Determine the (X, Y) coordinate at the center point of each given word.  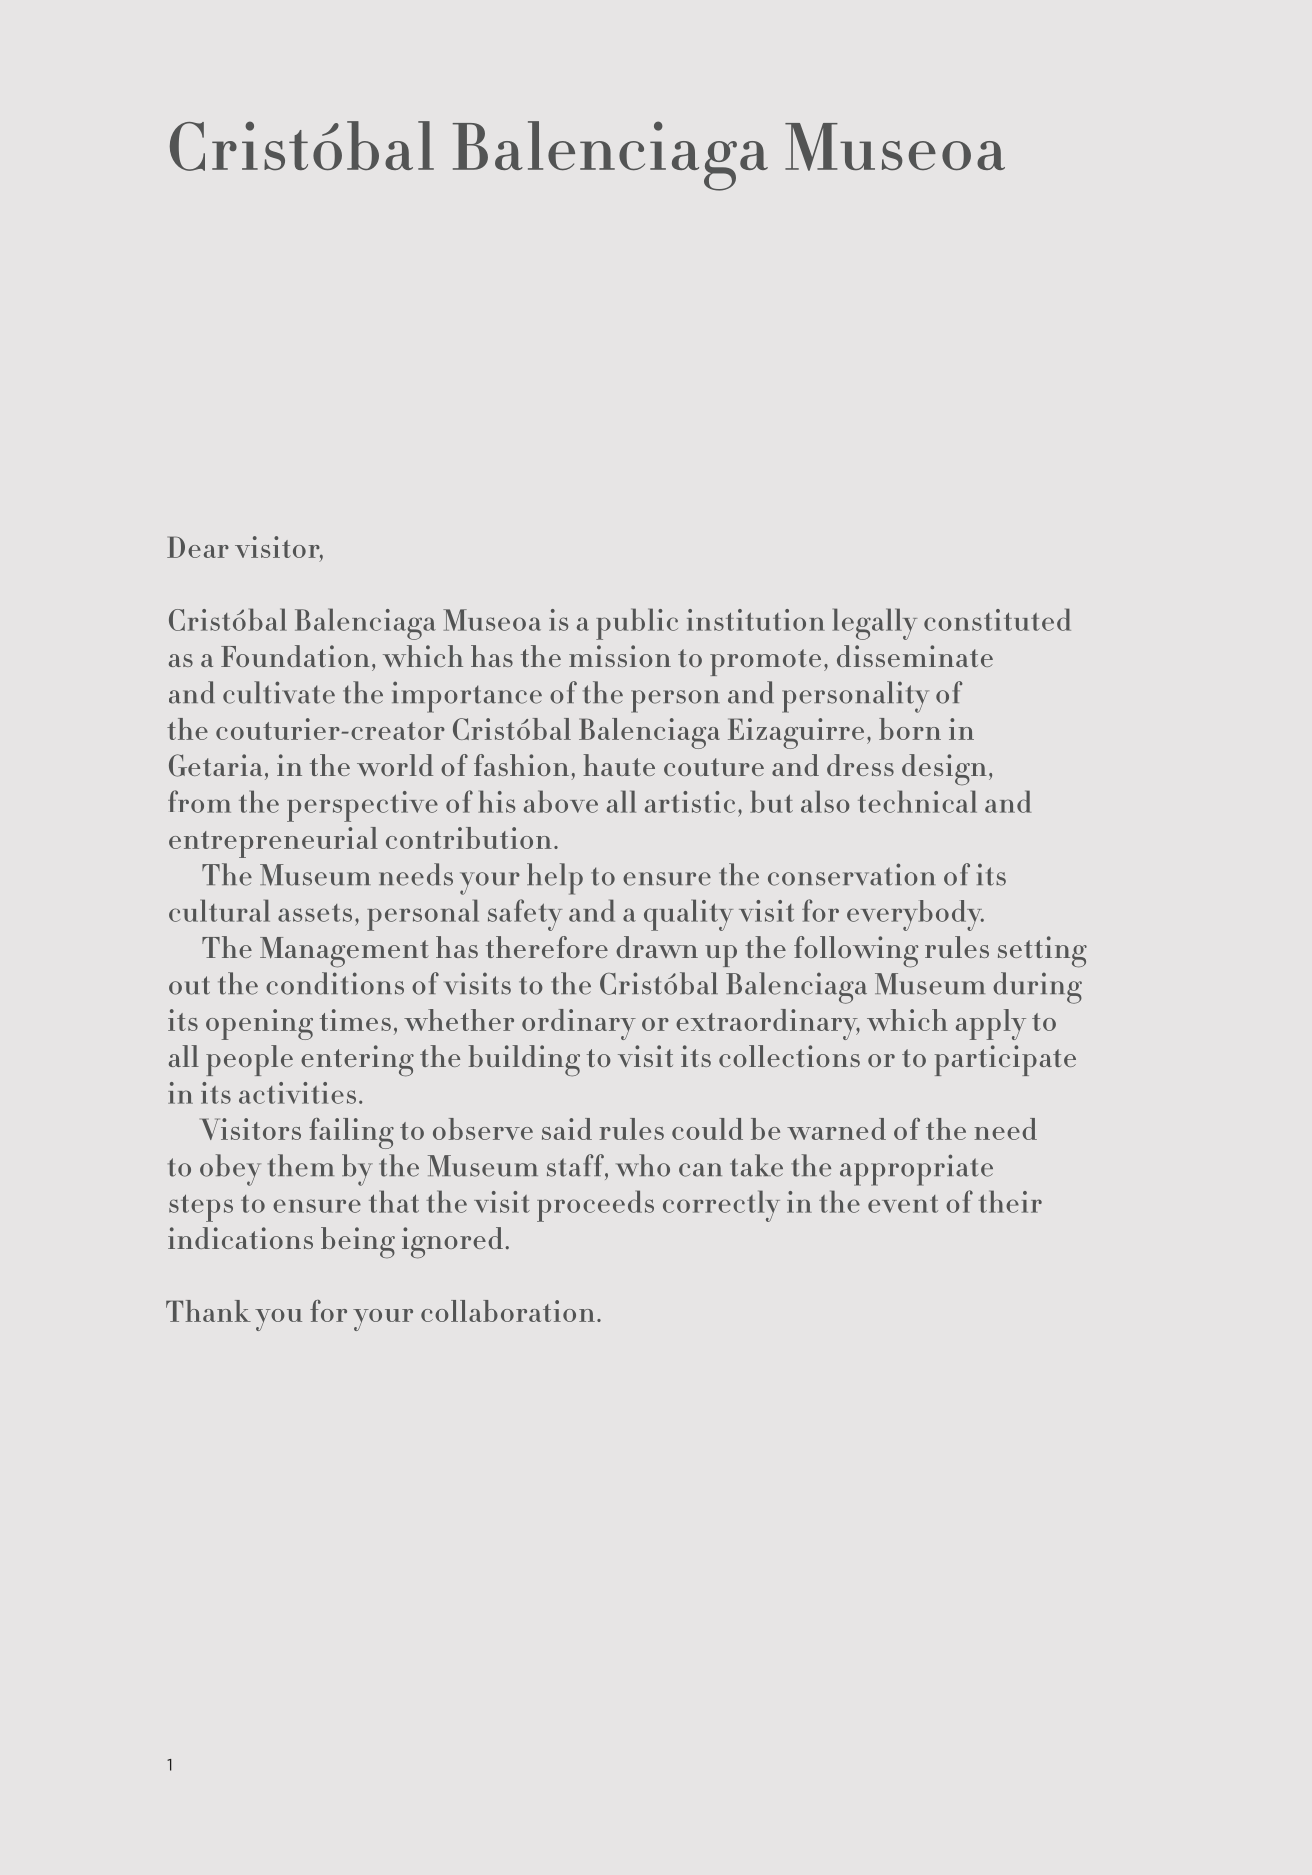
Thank (208, 1311)
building (524, 1060)
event (903, 1204)
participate (1005, 1060)
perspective (362, 806)
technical (917, 801)
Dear (198, 547)
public (637, 624)
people (249, 1060)
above (561, 801)
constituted (997, 619)
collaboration (508, 1311)
